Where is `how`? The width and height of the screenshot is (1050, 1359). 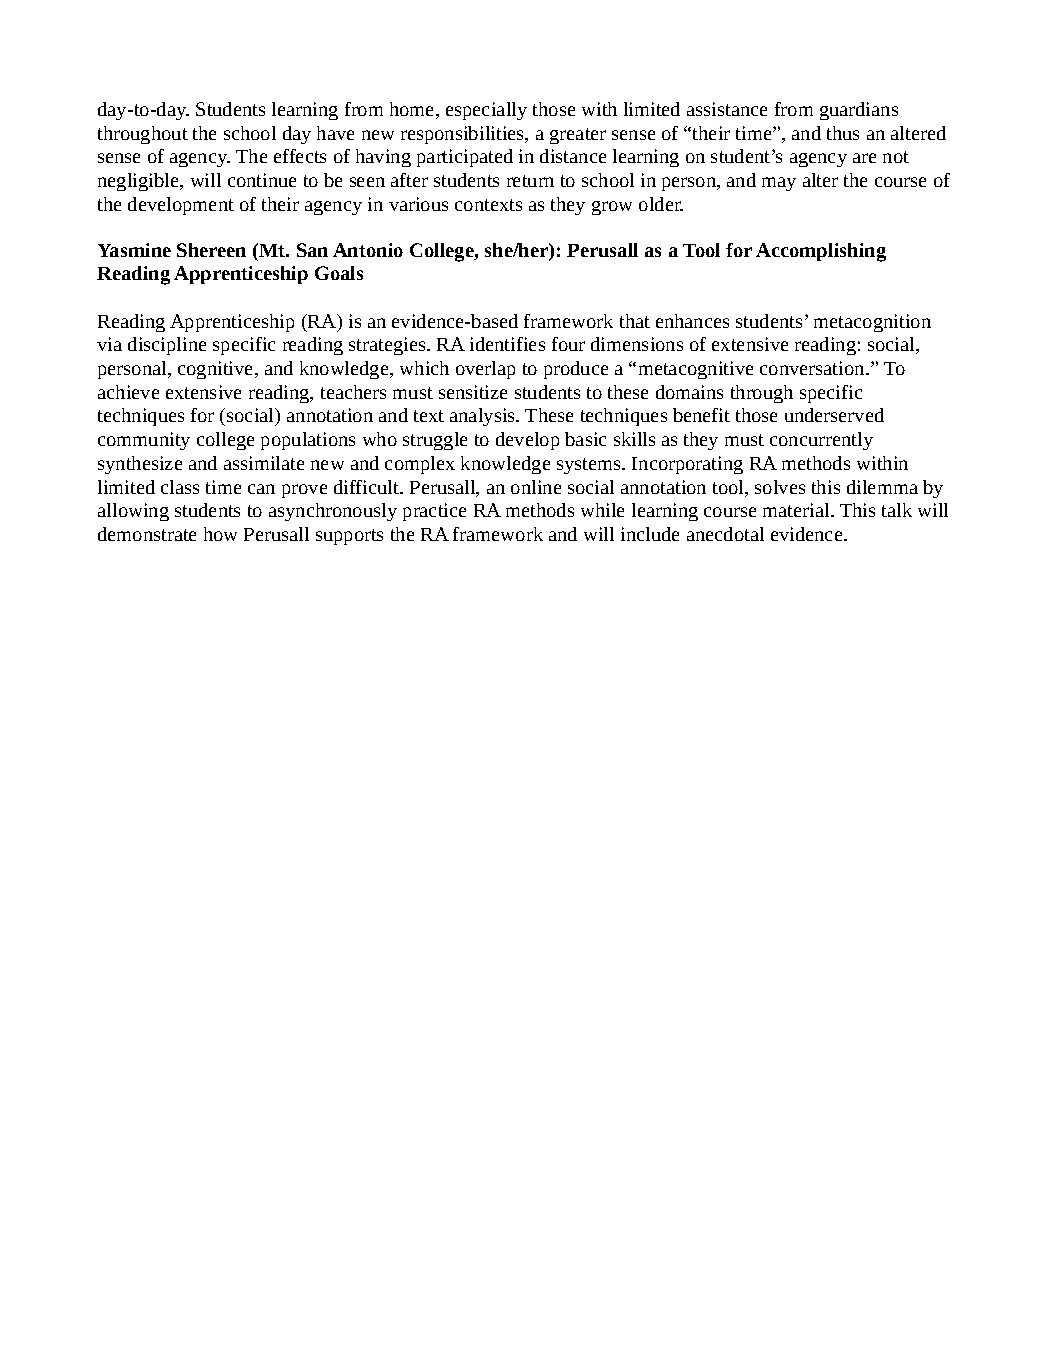
how is located at coordinates (220, 534).
